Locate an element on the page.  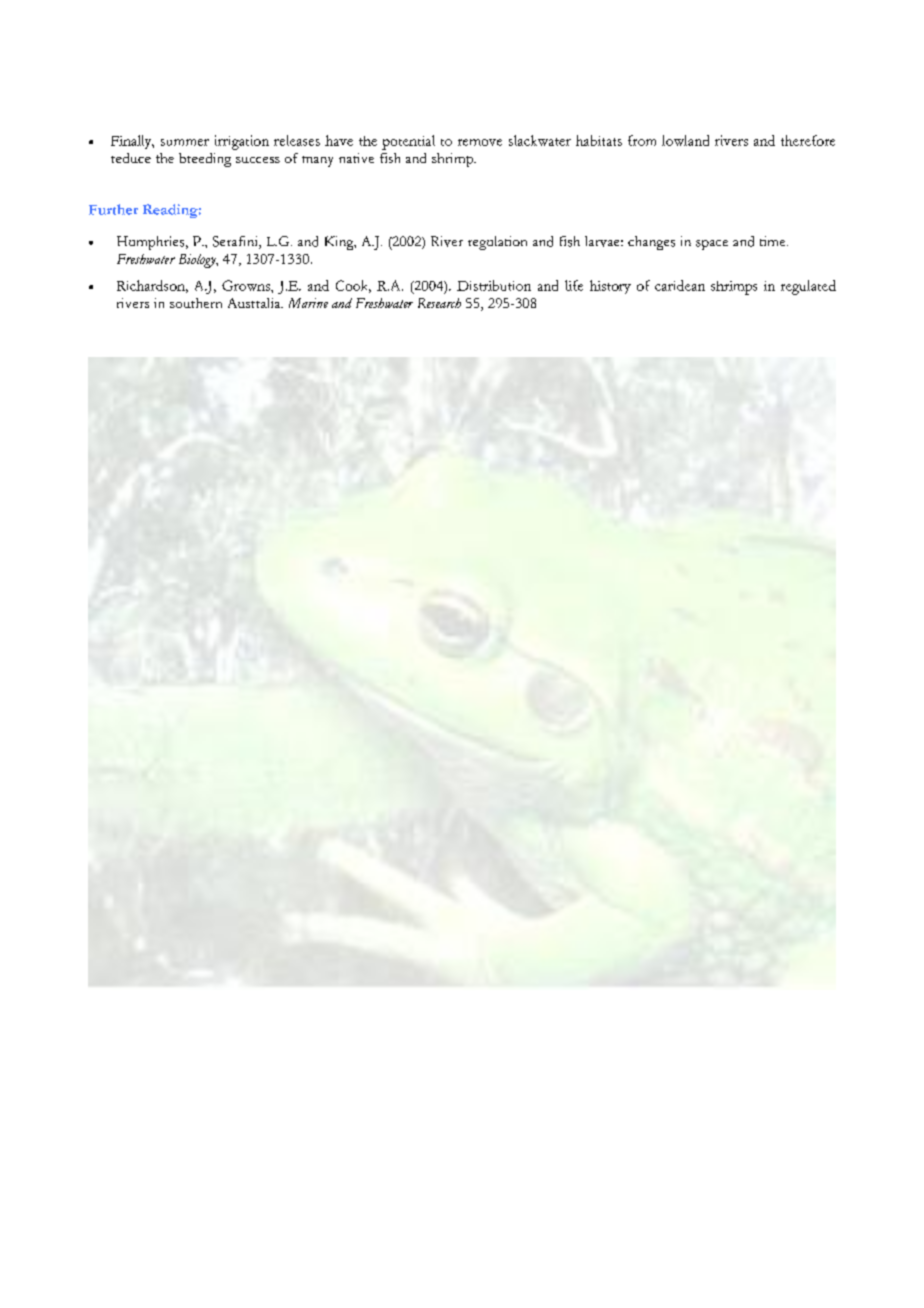
remove is located at coordinates (480, 142).
